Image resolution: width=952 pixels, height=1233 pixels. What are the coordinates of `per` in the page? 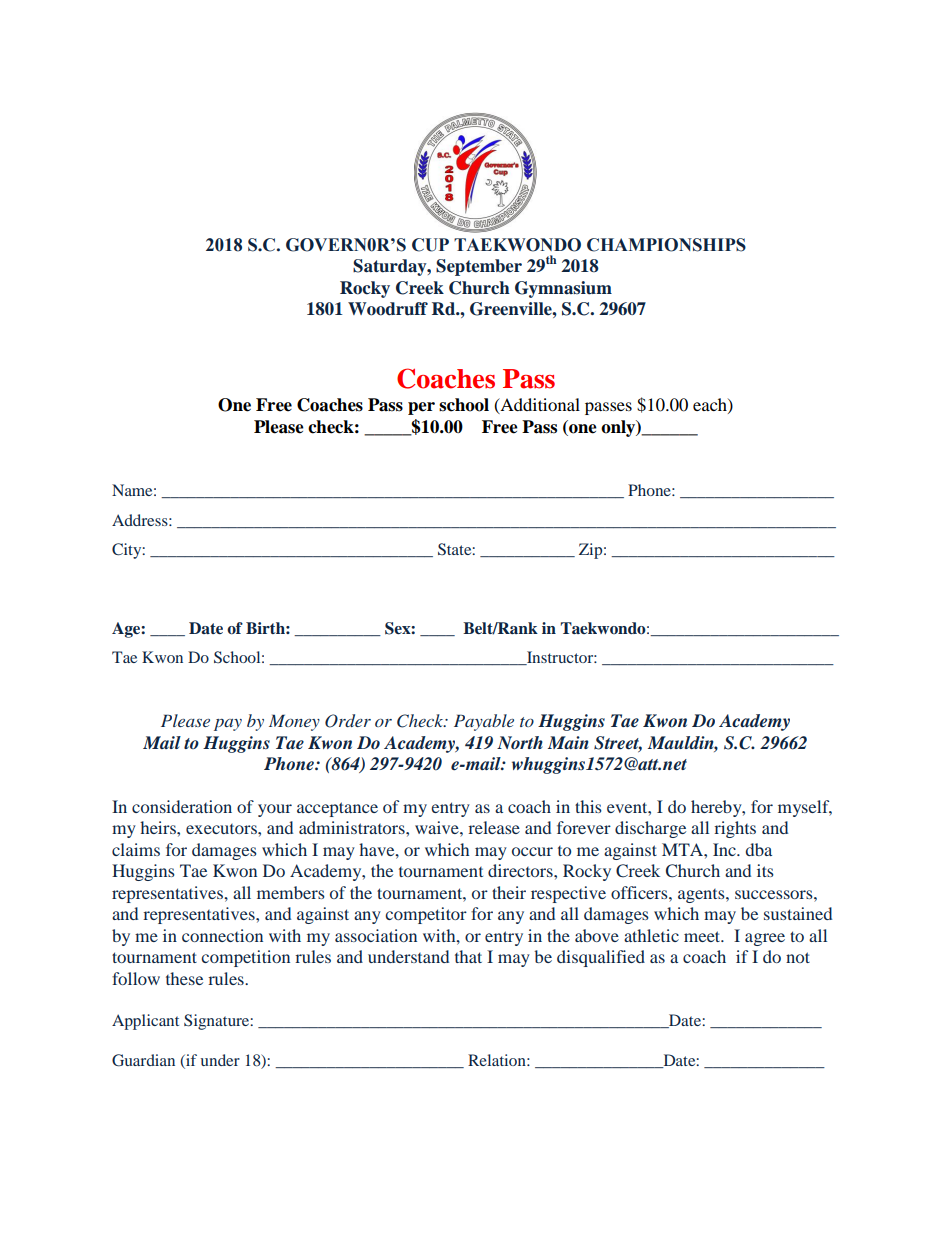 It's located at (421, 408).
